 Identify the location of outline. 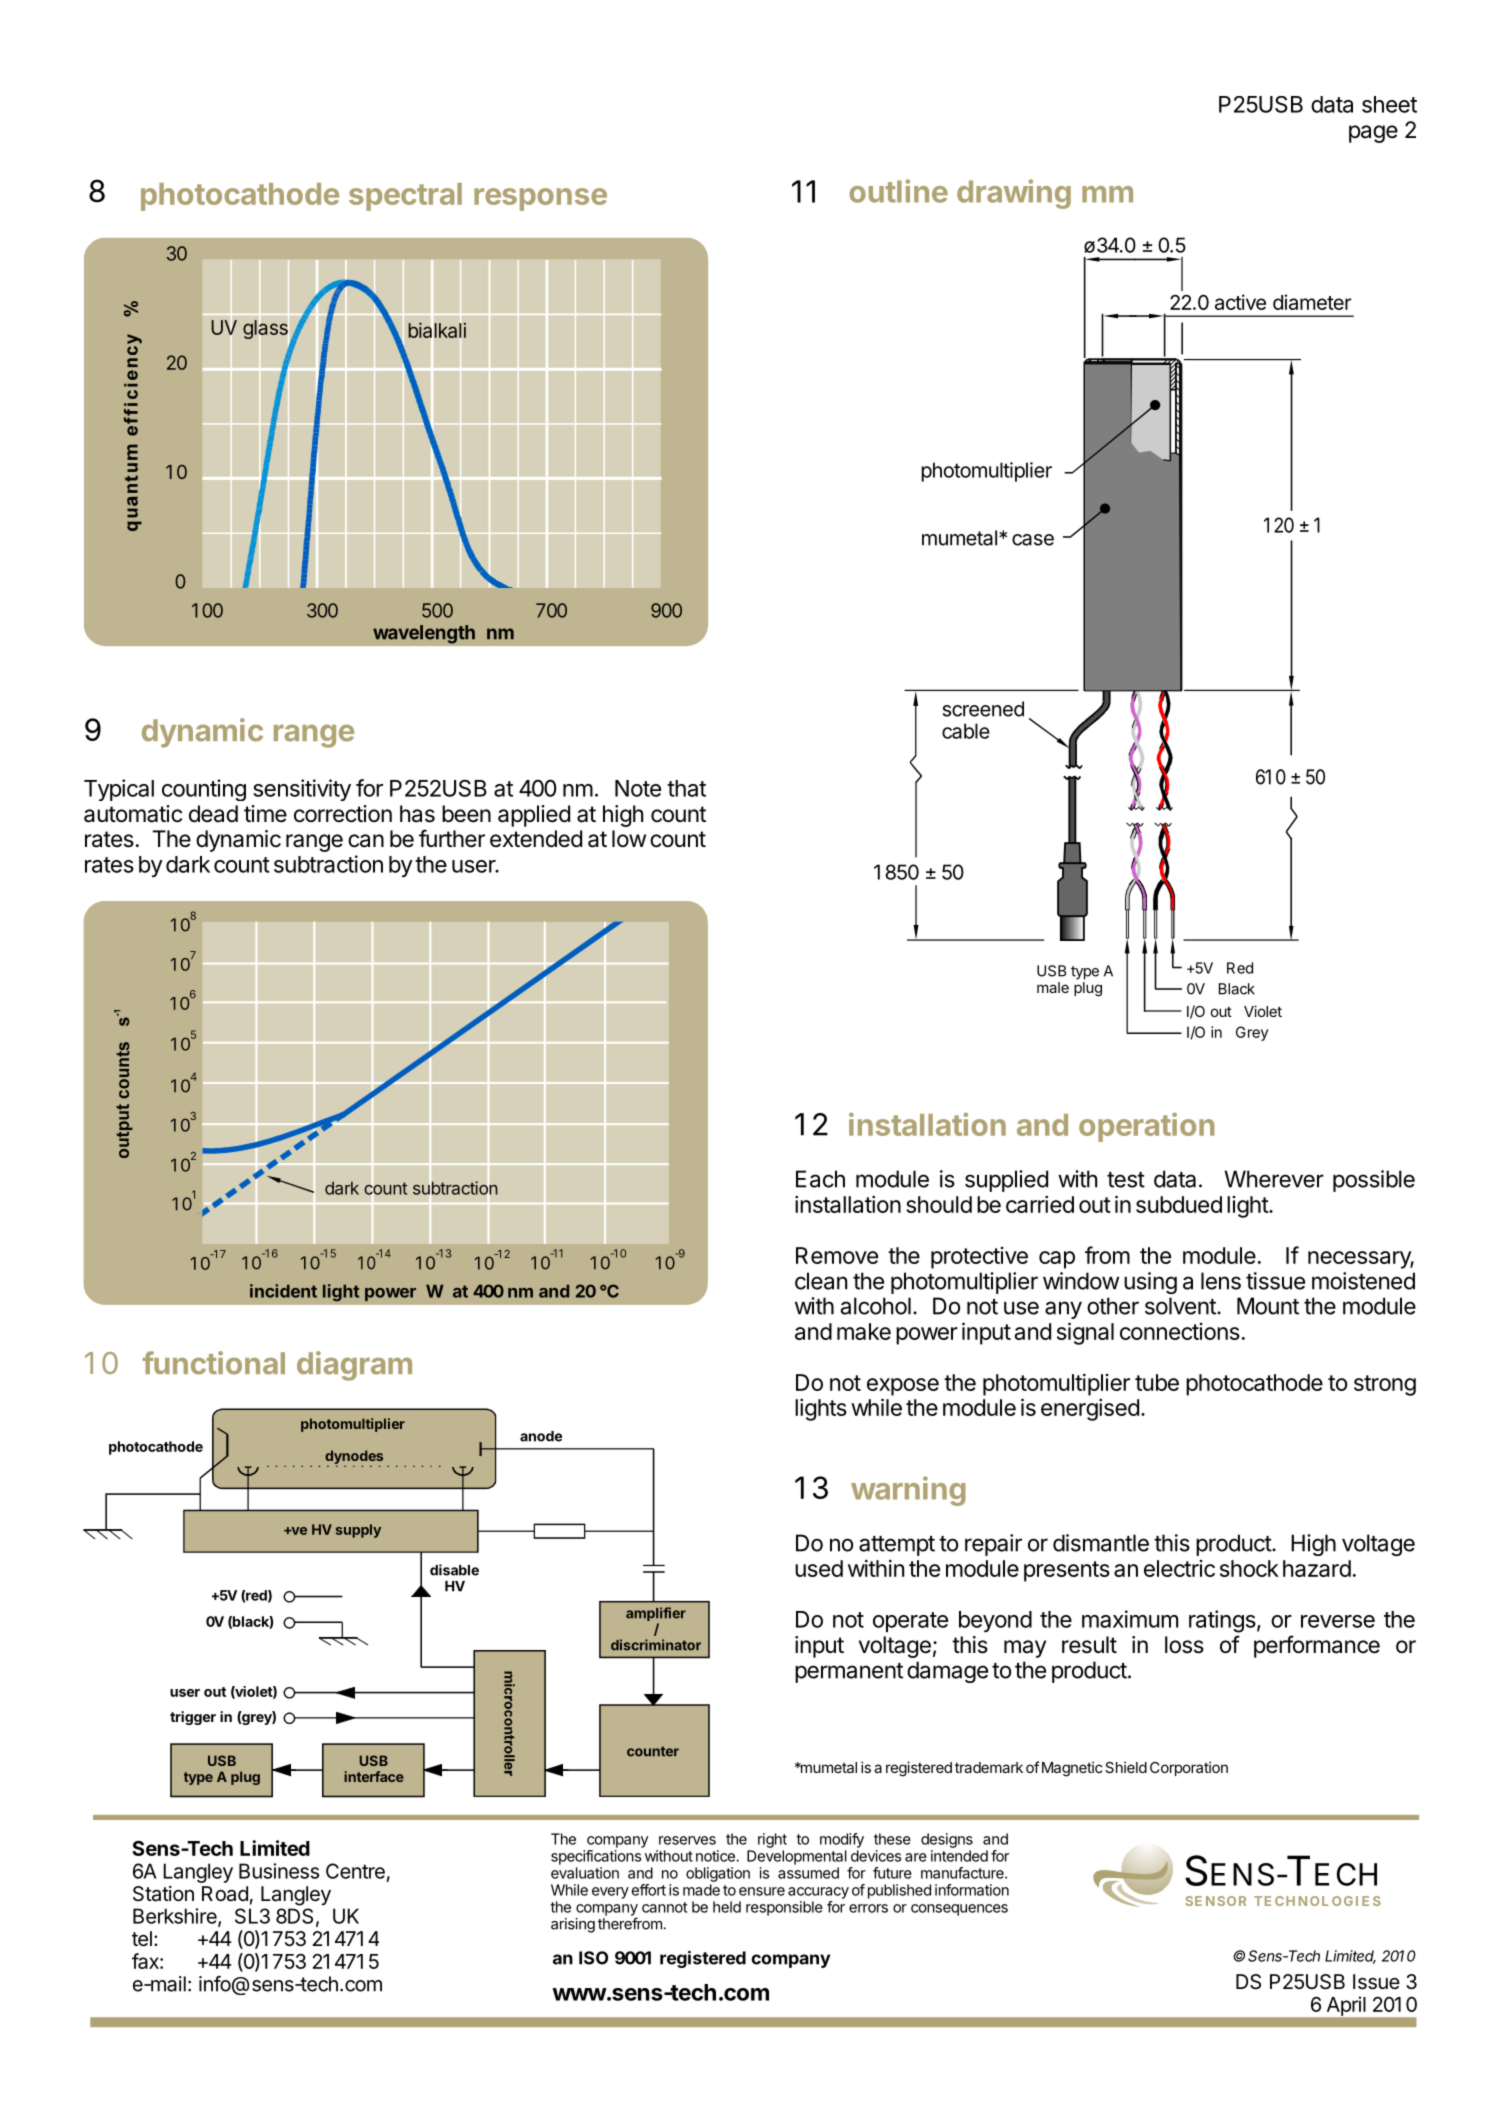
(898, 191).
